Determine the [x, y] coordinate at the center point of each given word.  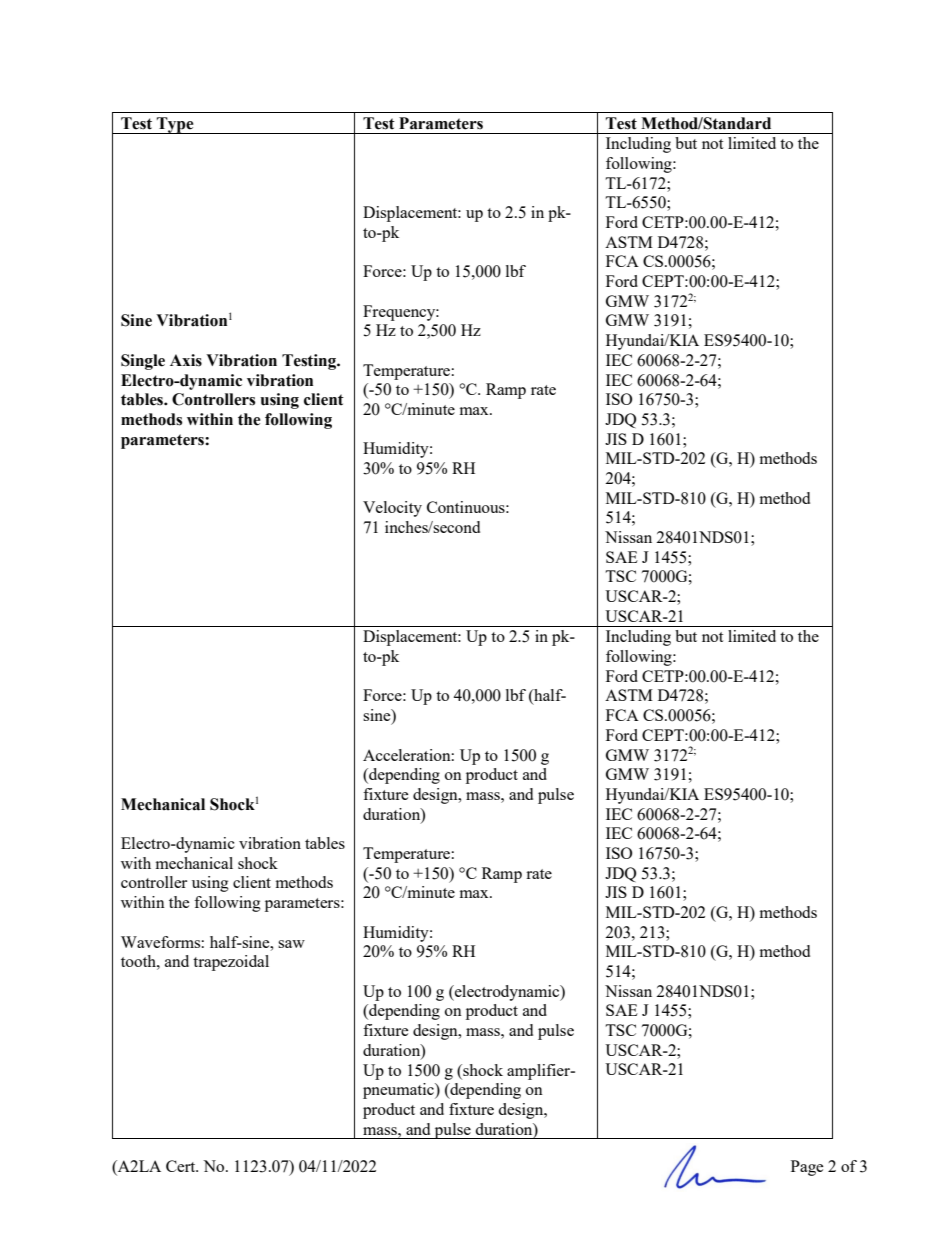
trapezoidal [231, 963]
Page [807, 1168]
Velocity [392, 509]
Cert [182, 1166]
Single [143, 362]
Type [175, 125]
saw [291, 944]
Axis [186, 360]
